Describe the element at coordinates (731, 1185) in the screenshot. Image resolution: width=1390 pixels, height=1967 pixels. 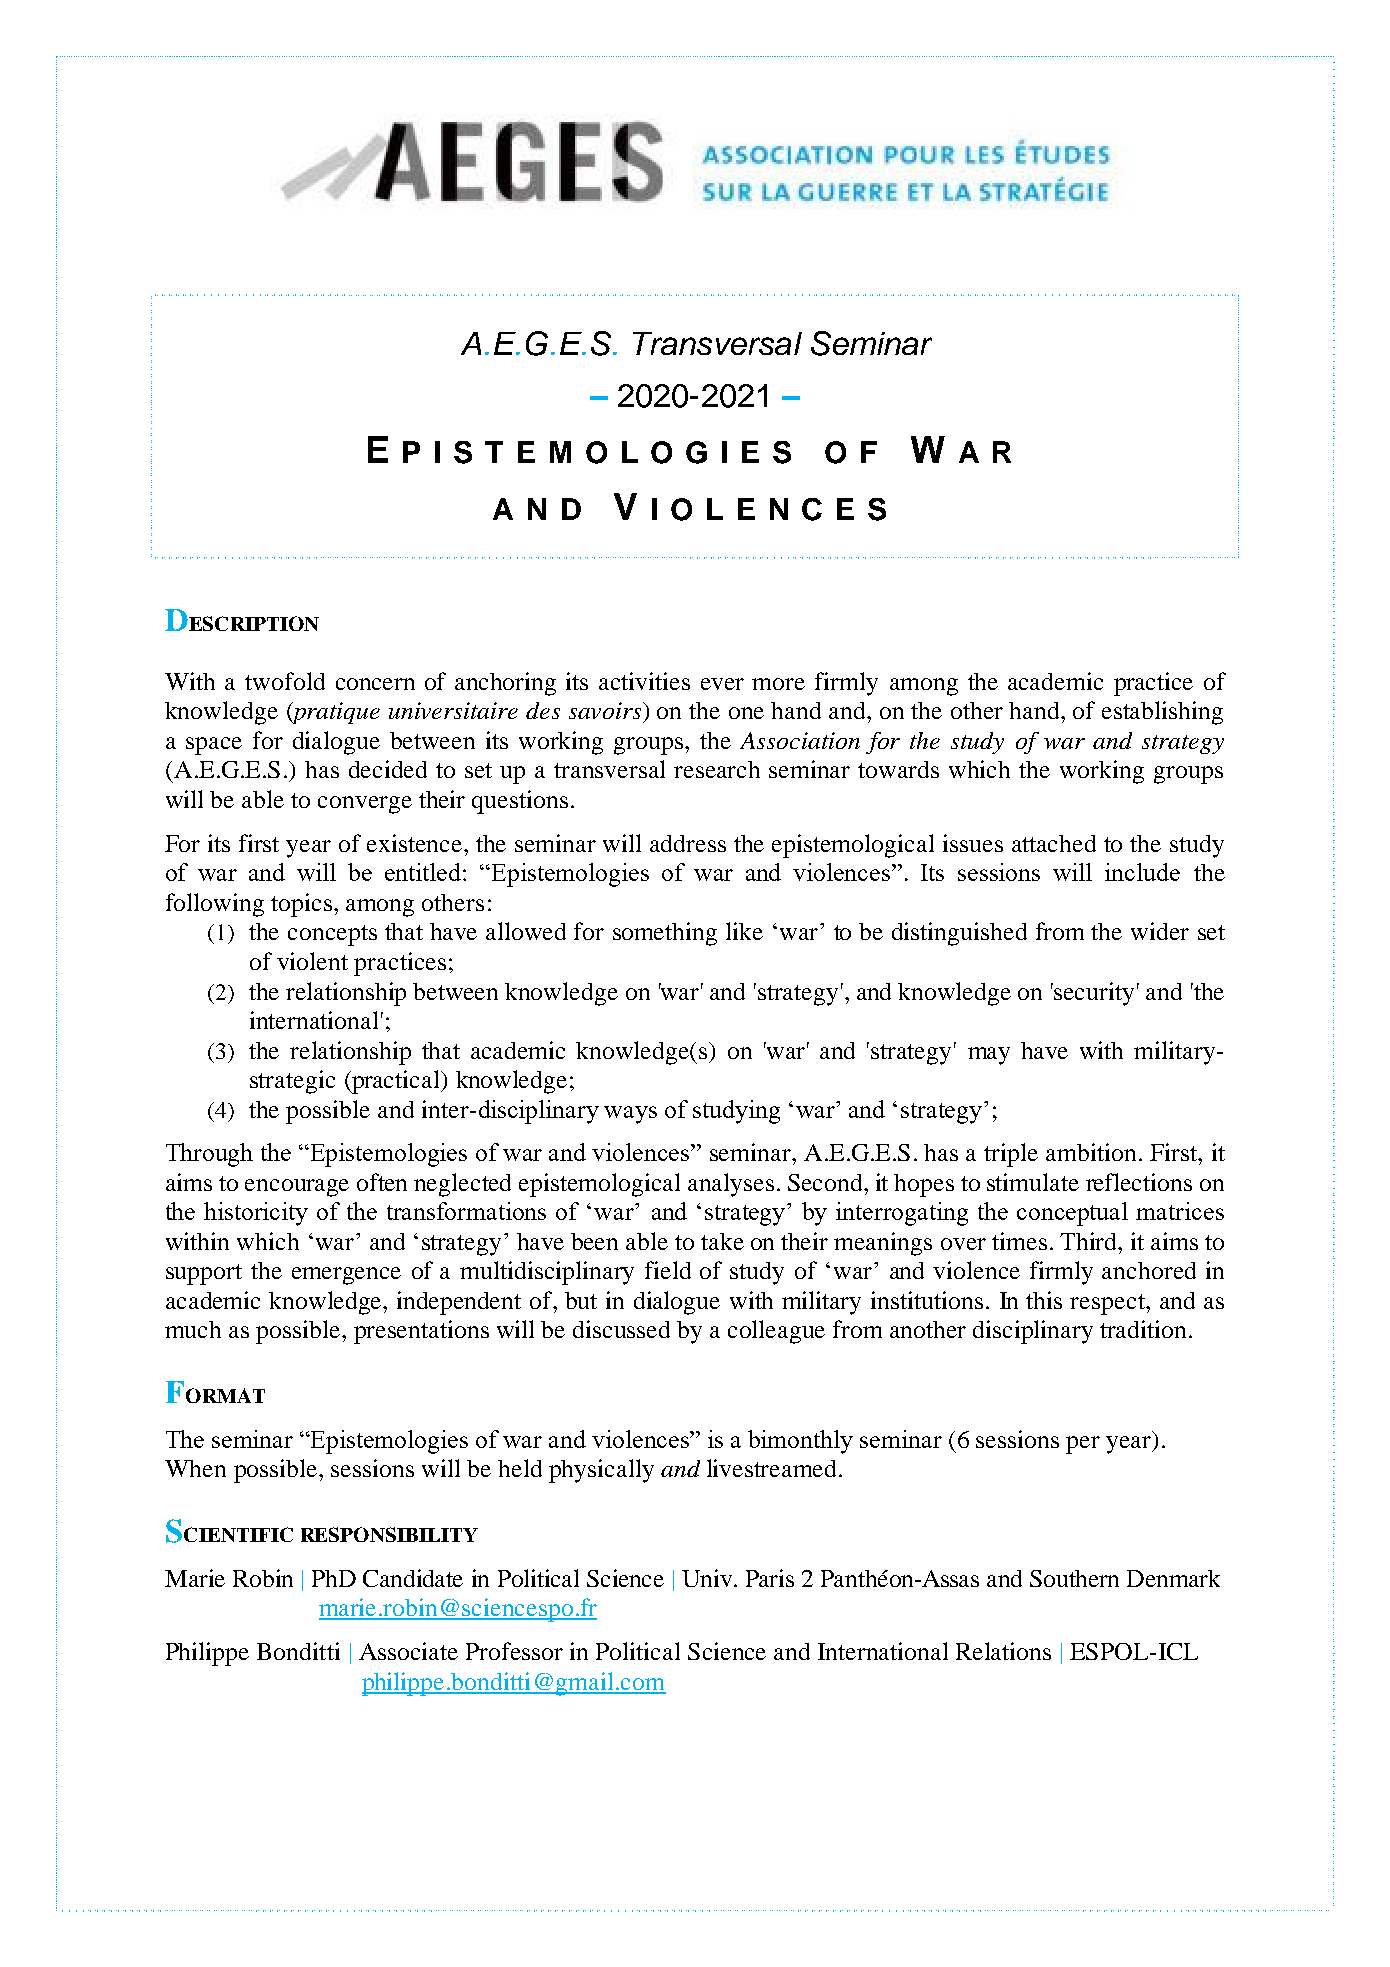
I see `analyses` at that location.
